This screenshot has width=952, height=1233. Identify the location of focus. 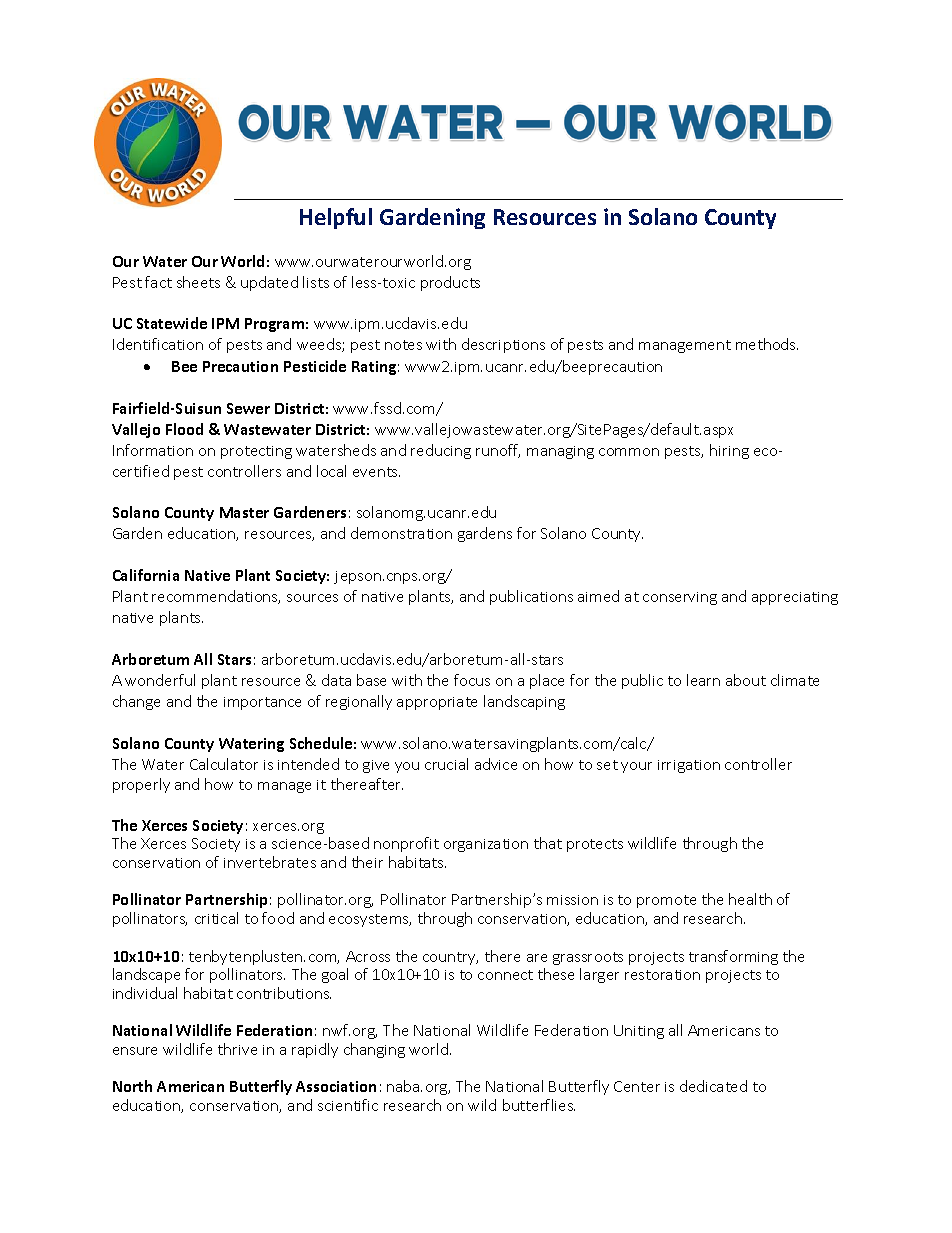
(472, 680).
